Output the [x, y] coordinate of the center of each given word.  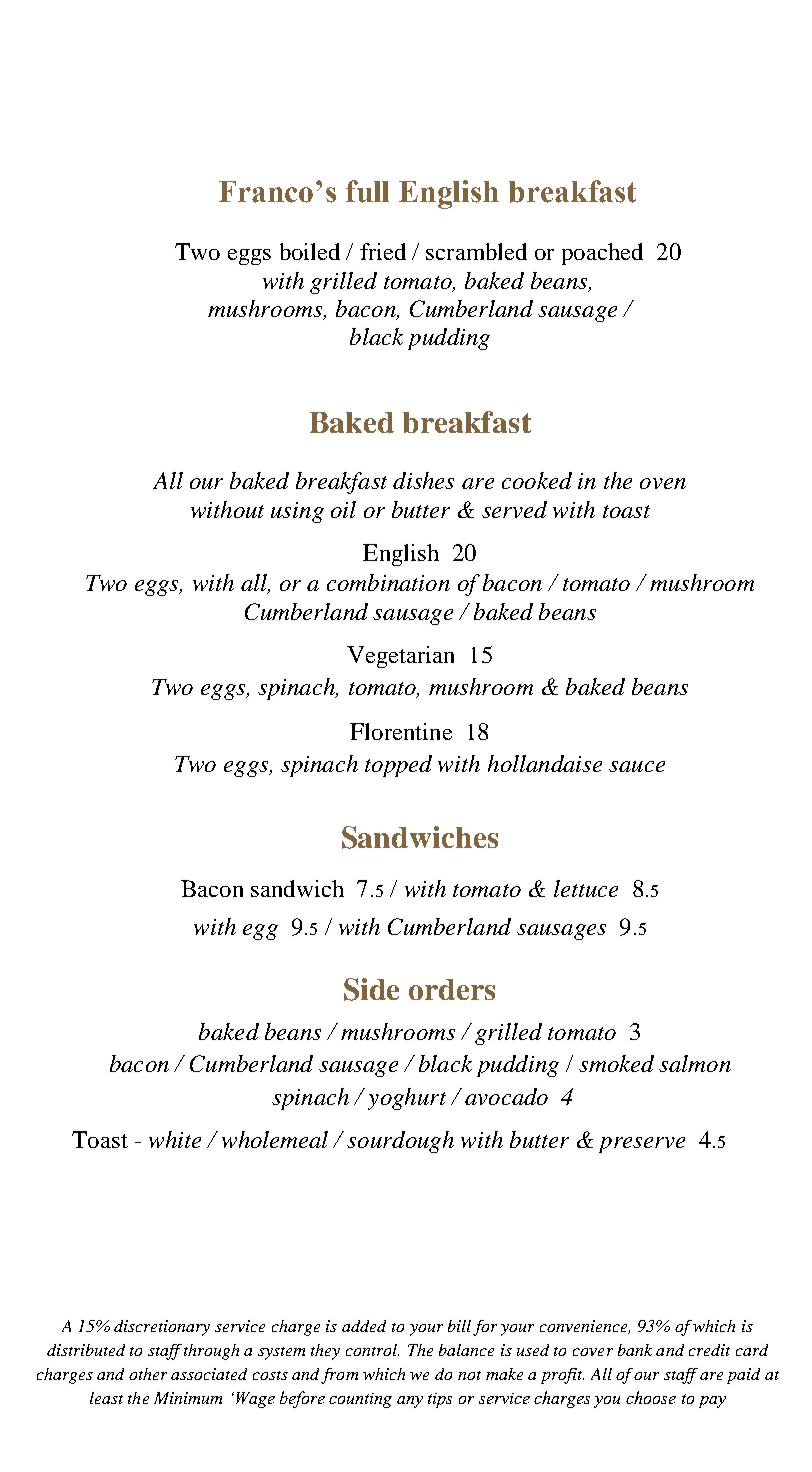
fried [383, 251]
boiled [310, 251]
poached [602, 254]
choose [651, 1397]
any [410, 1402]
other [148, 1374]
